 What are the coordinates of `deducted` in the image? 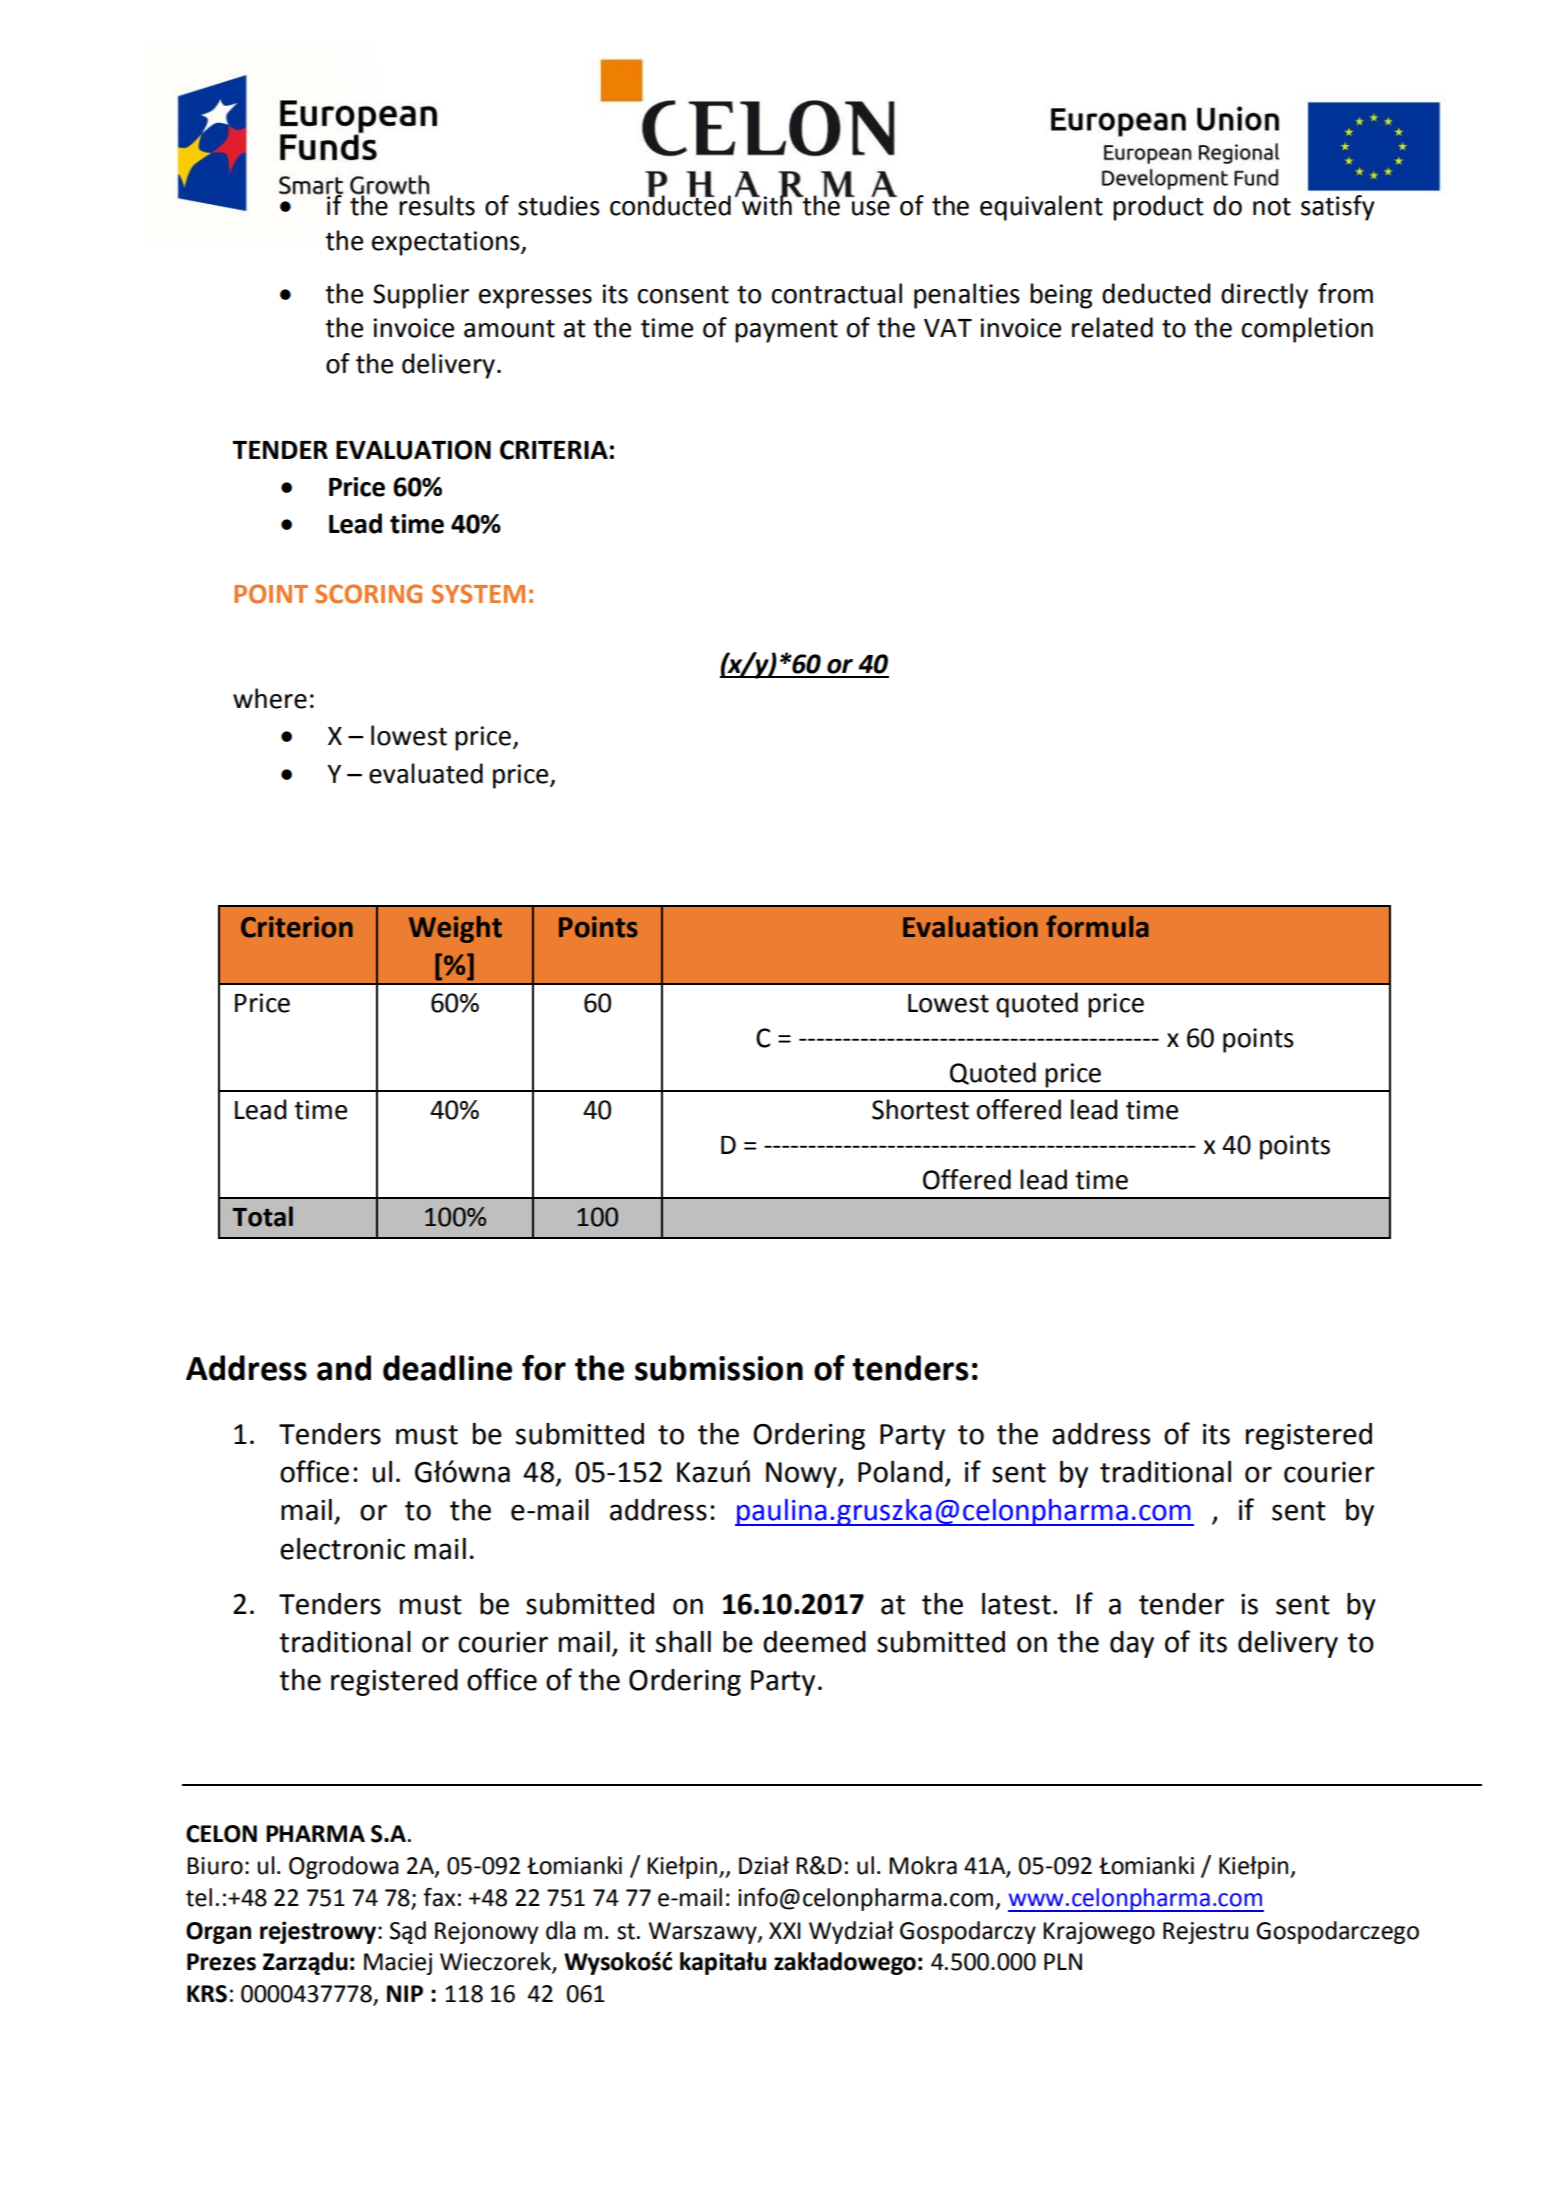 It's located at (1156, 293).
